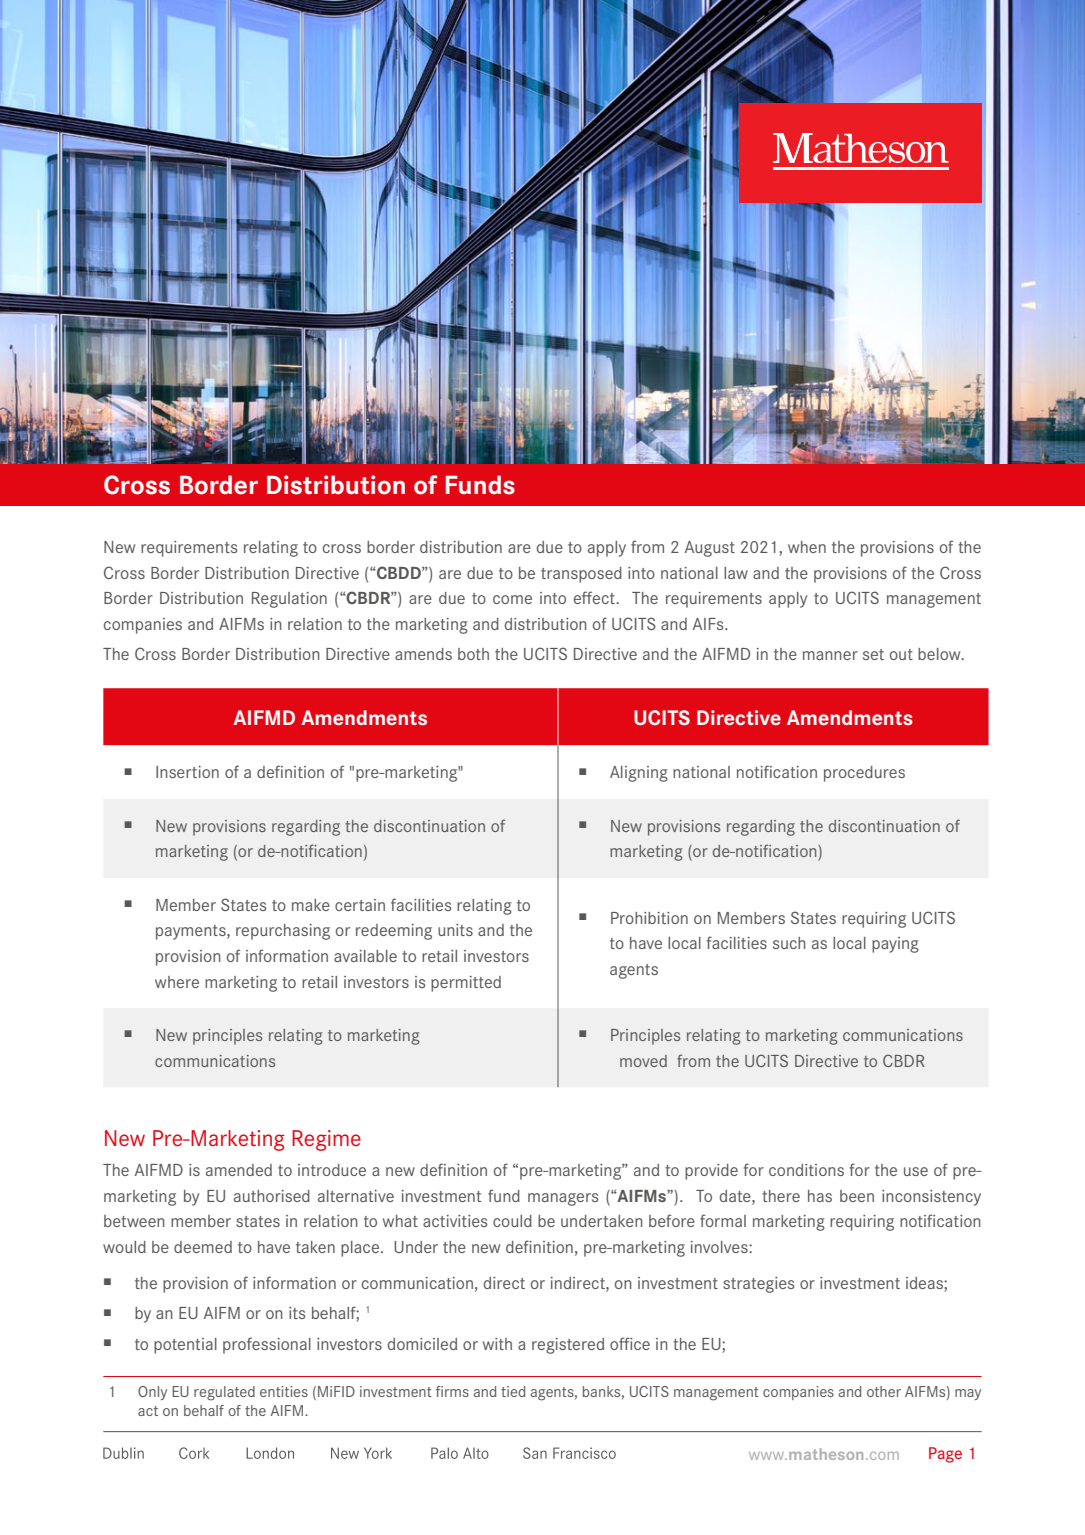 Image resolution: width=1085 pixels, height=1535 pixels. Describe the element at coordinates (895, 945) in the image. I see `paying` at that location.
